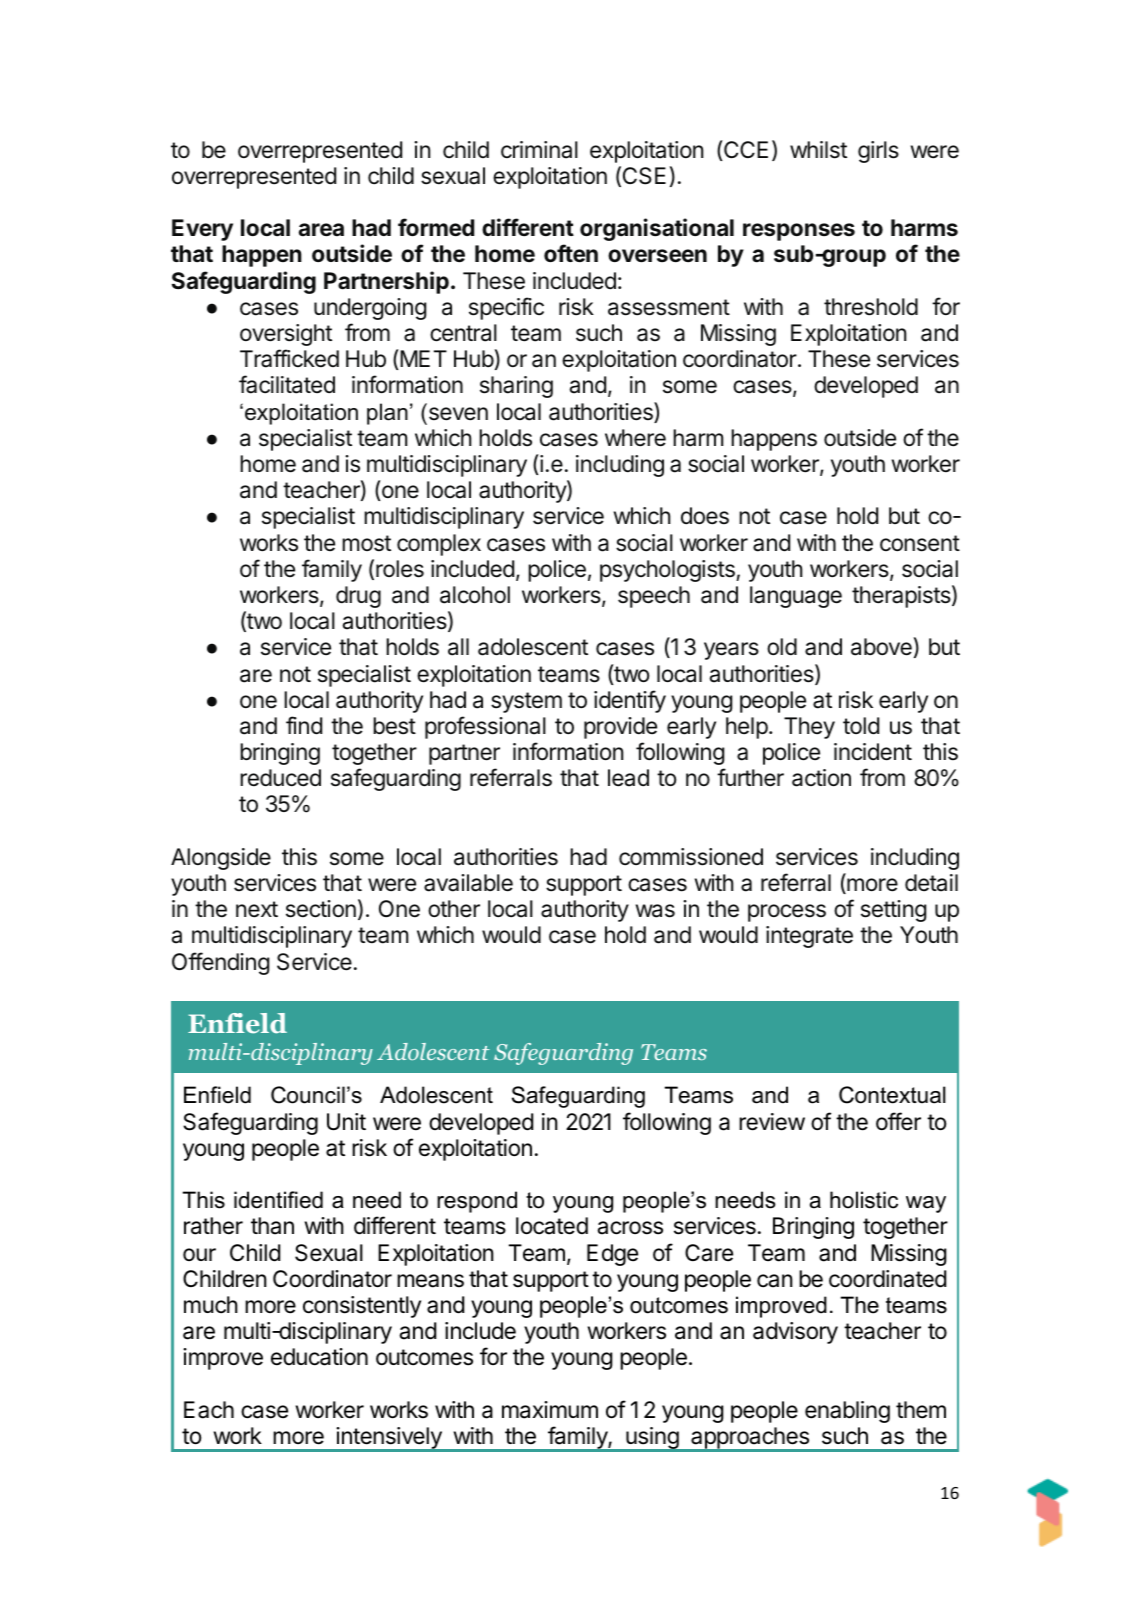 This screenshot has height=1598, width=1130. What do you see at coordinates (818, 150) in the screenshot?
I see `whilst` at bounding box center [818, 150].
